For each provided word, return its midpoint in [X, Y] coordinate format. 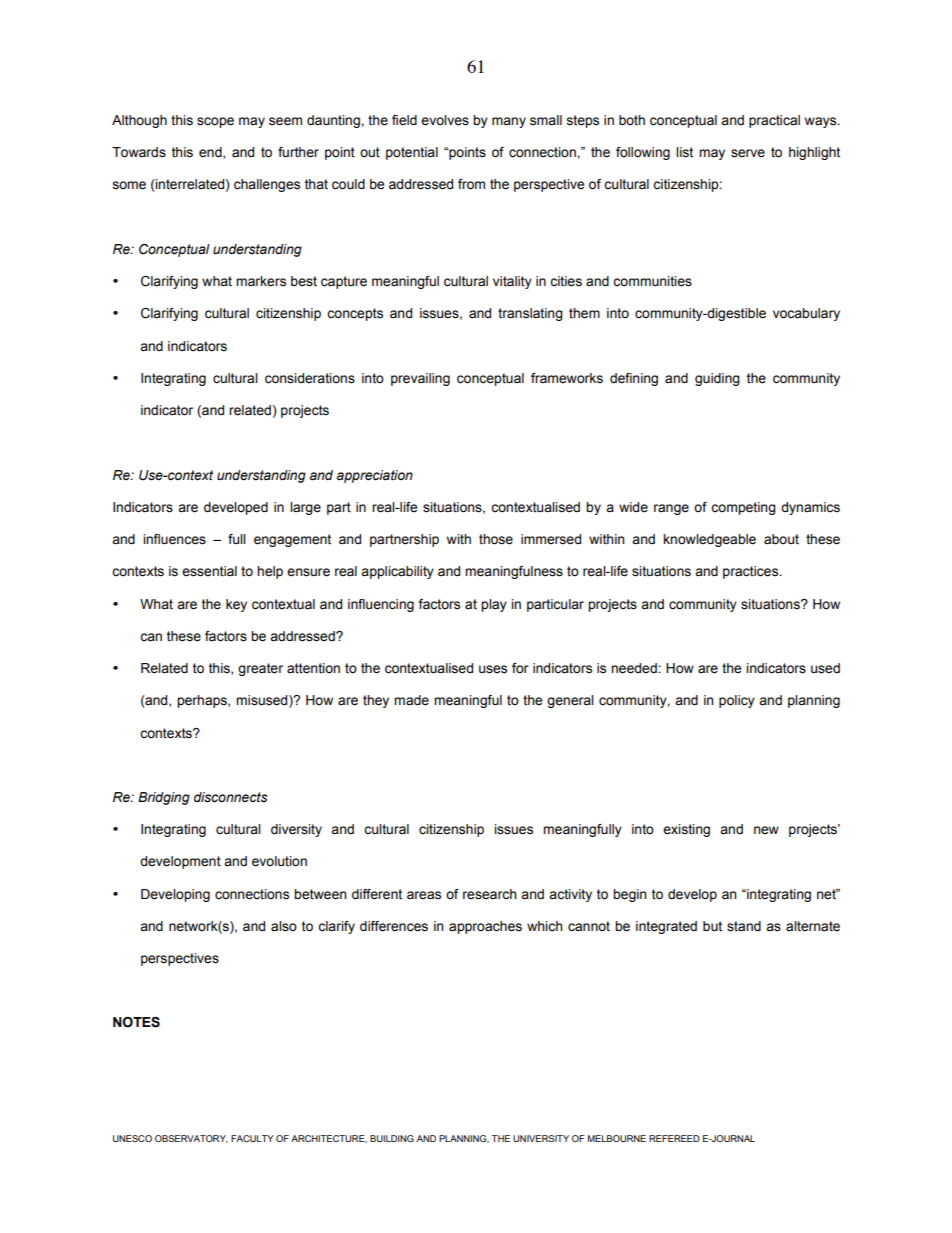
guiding [717, 379]
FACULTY [252, 1138]
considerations [310, 378]
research [490, 894]
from [471, 184]
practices [752, 572]
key [236, 605]
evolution [279, 861]
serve [748, 153]
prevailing [420, 379]
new [766, 830]
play [494, 605]
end [211, 153]
